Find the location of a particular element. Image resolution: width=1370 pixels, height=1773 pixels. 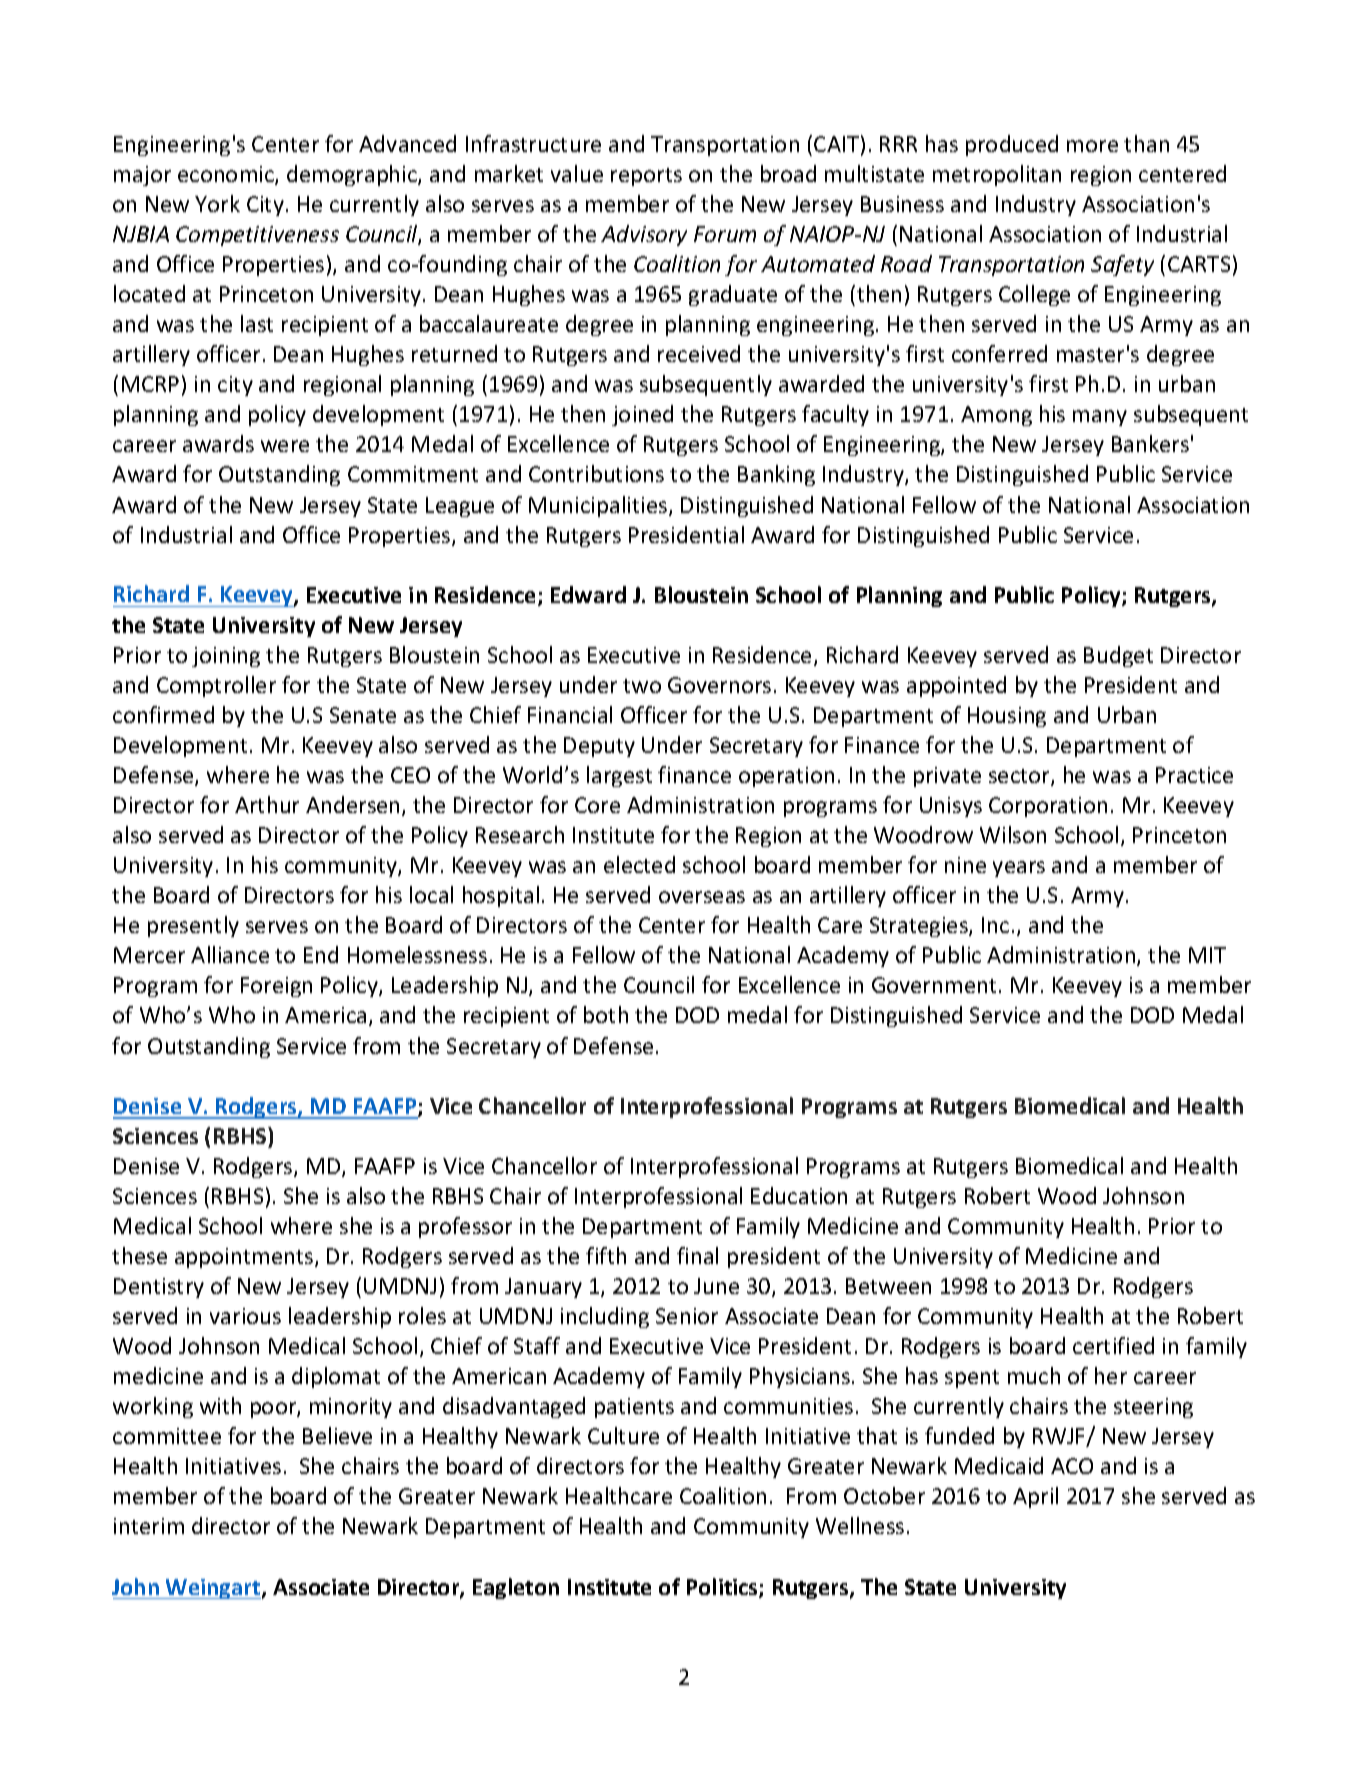

interim is located at coordinates (149, 1526).
